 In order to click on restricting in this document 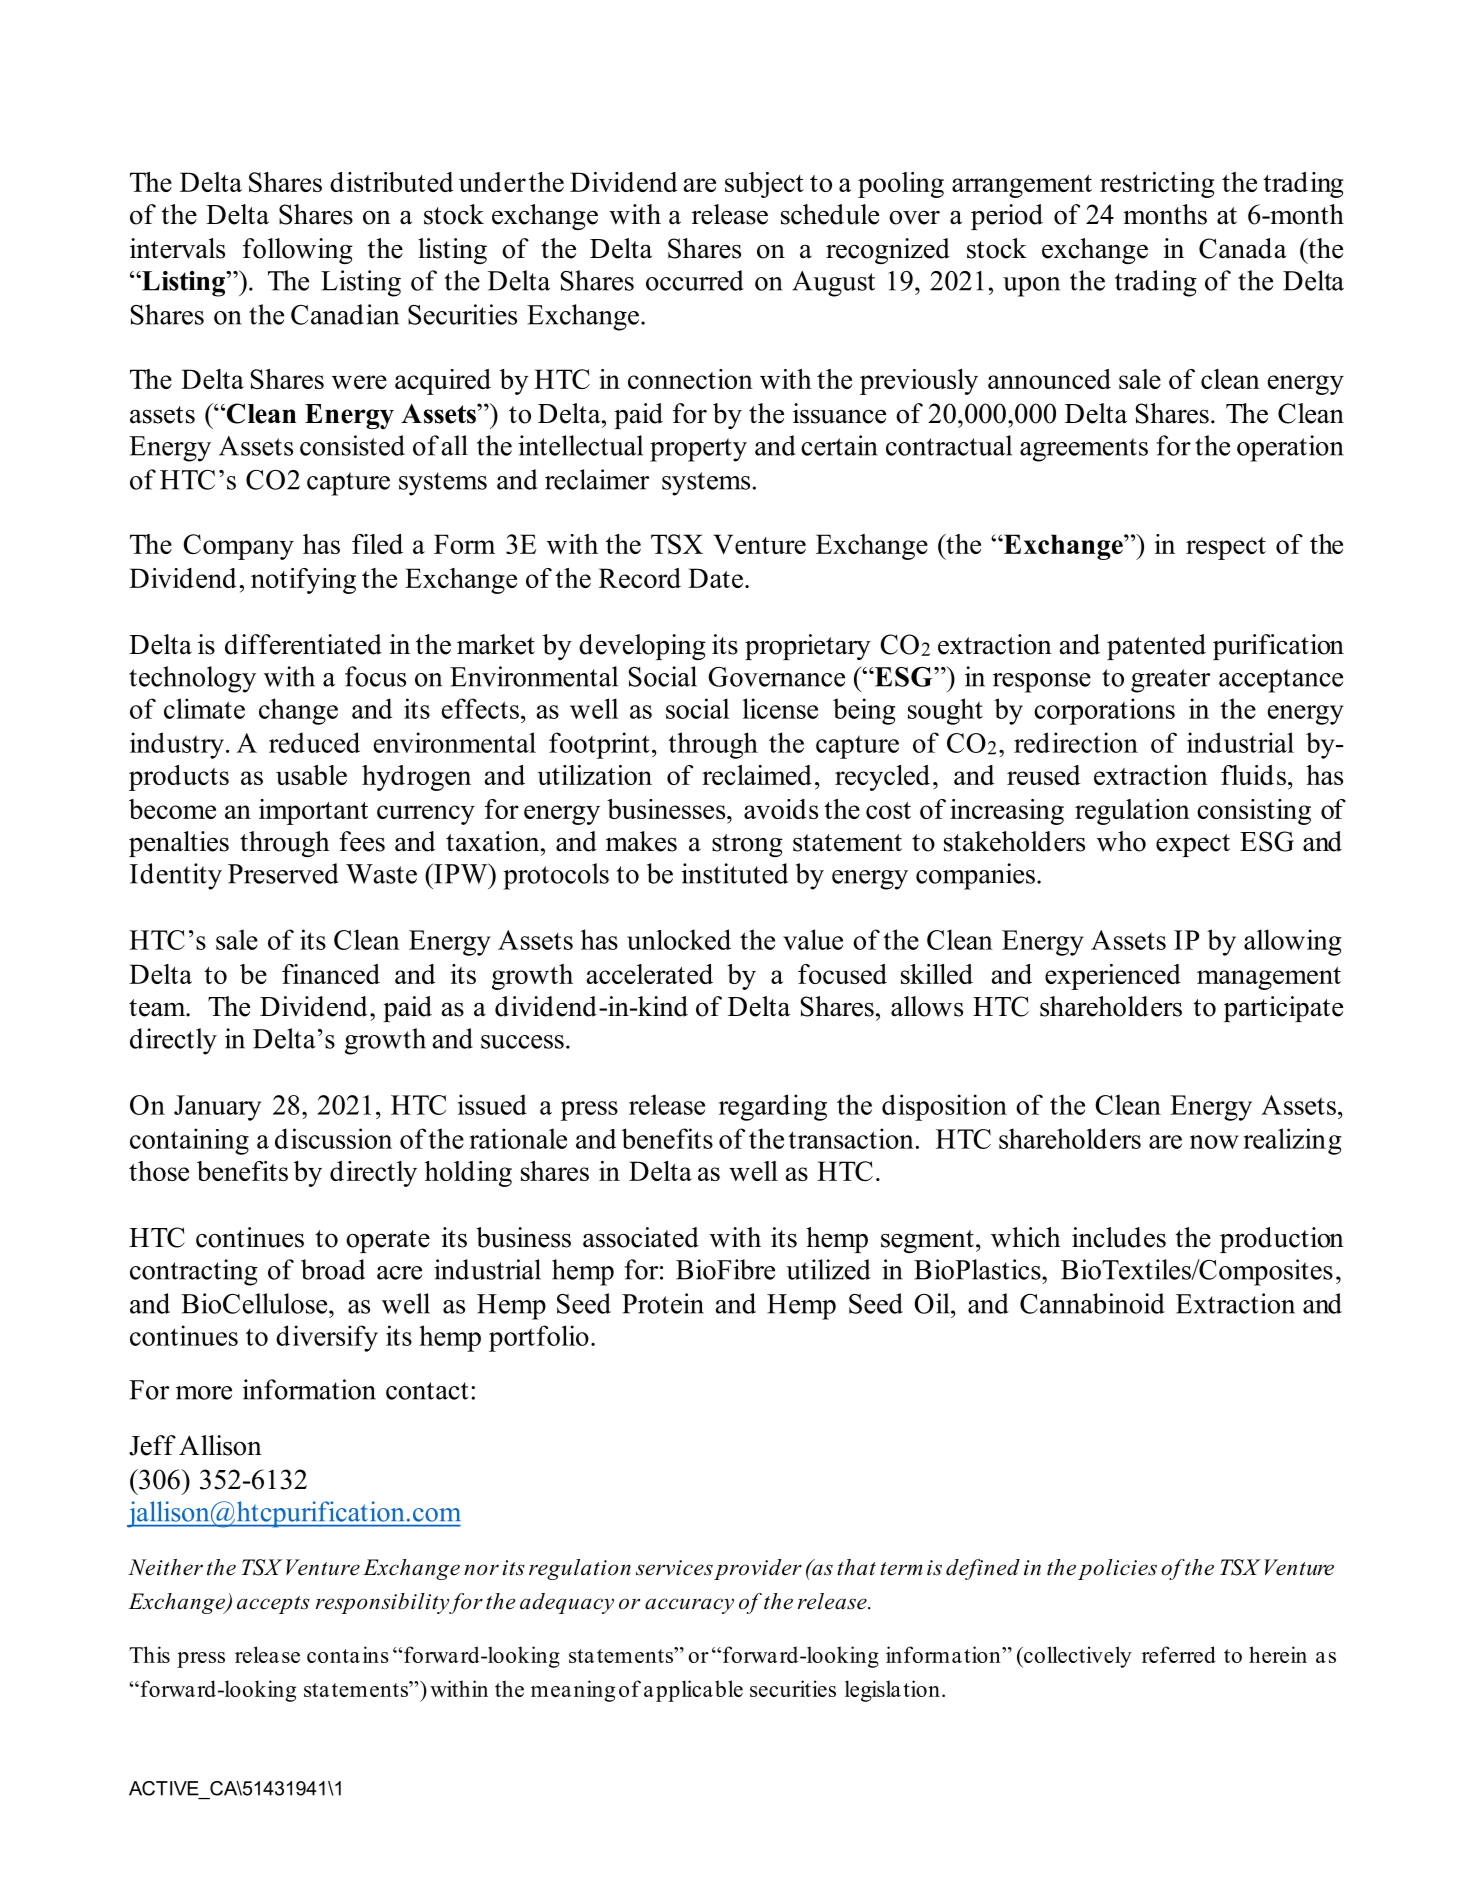, I will do `click(1157, 185)`.
